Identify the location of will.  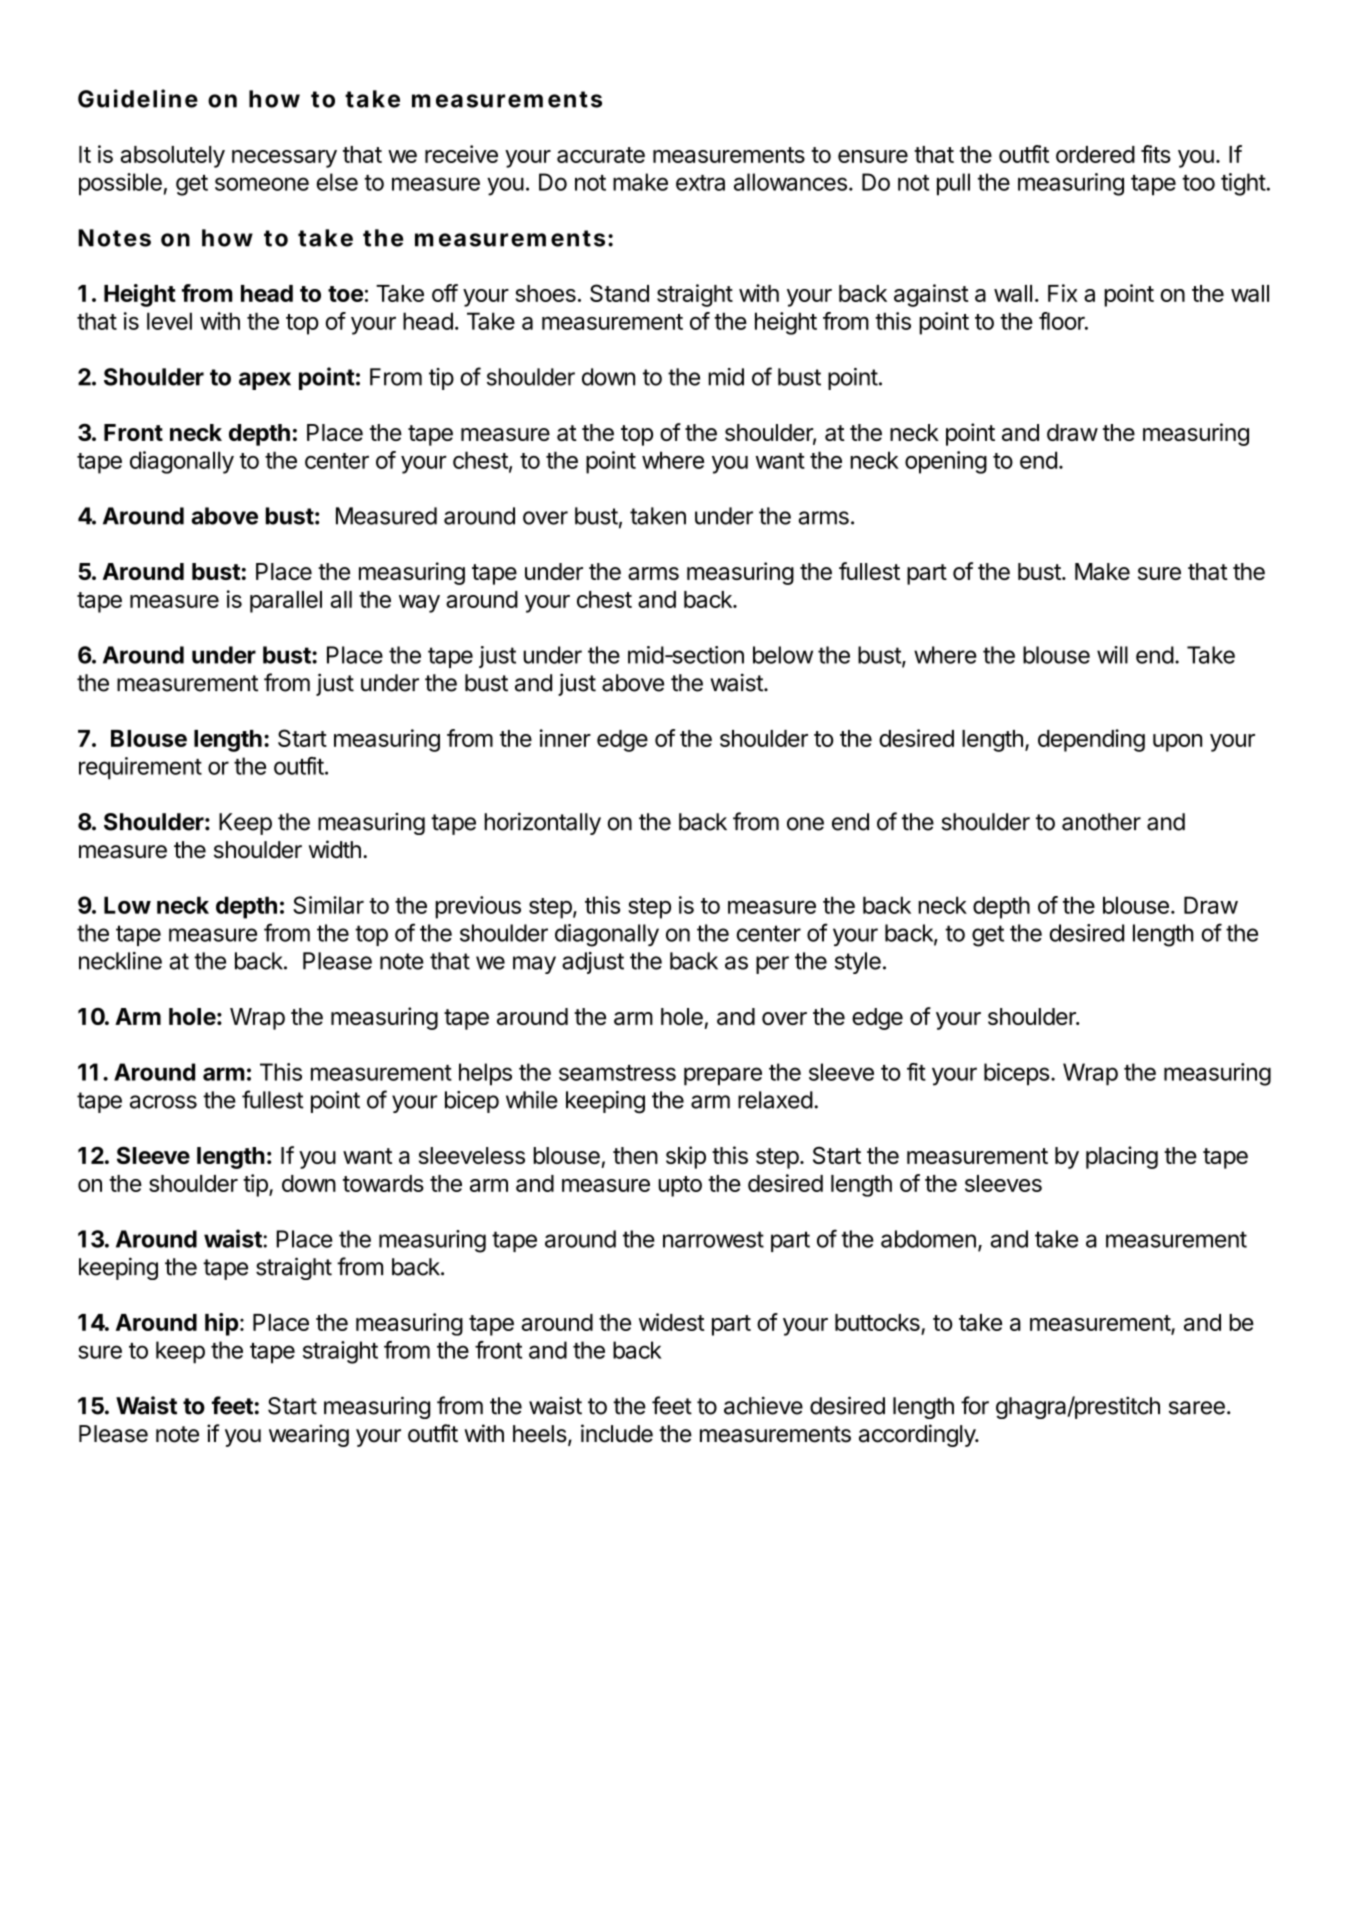
(1112, 655).
